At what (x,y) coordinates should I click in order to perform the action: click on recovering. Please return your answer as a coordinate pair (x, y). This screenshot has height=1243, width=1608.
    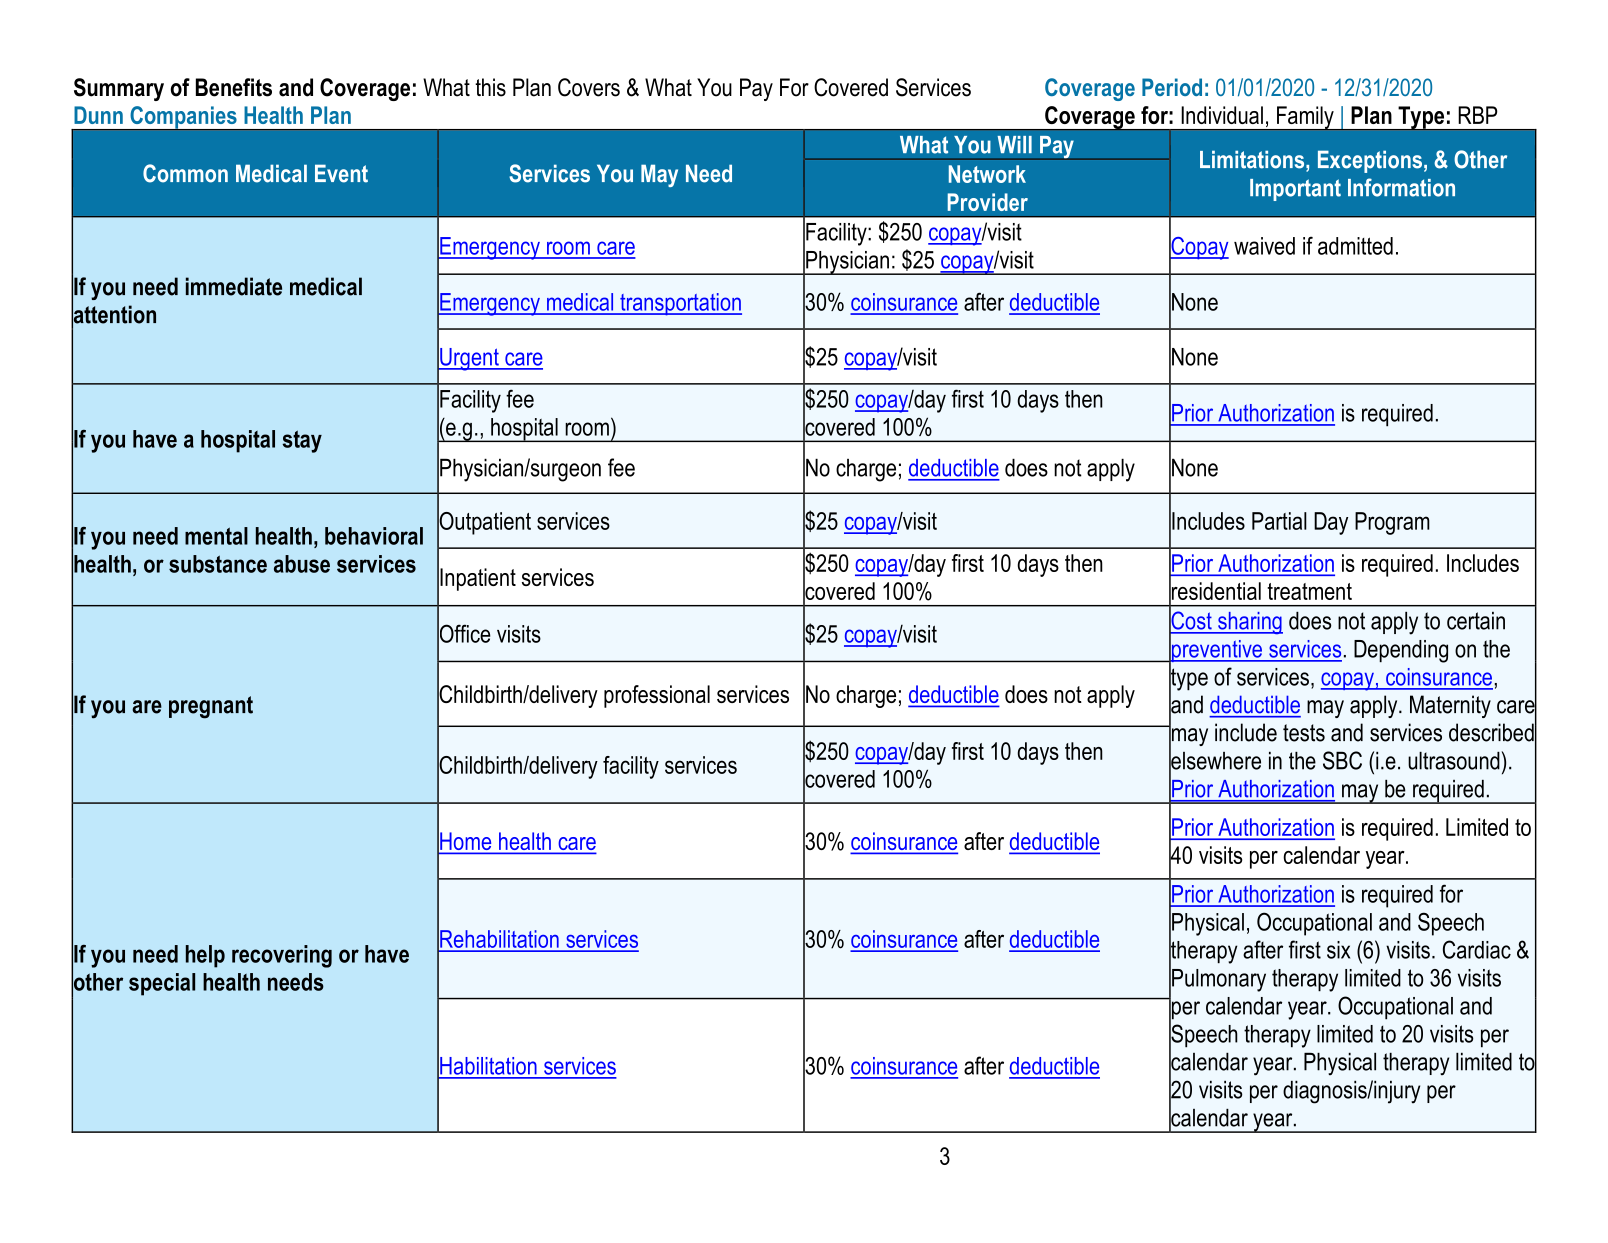
    Looking at the image, I should click on (282, 956).
